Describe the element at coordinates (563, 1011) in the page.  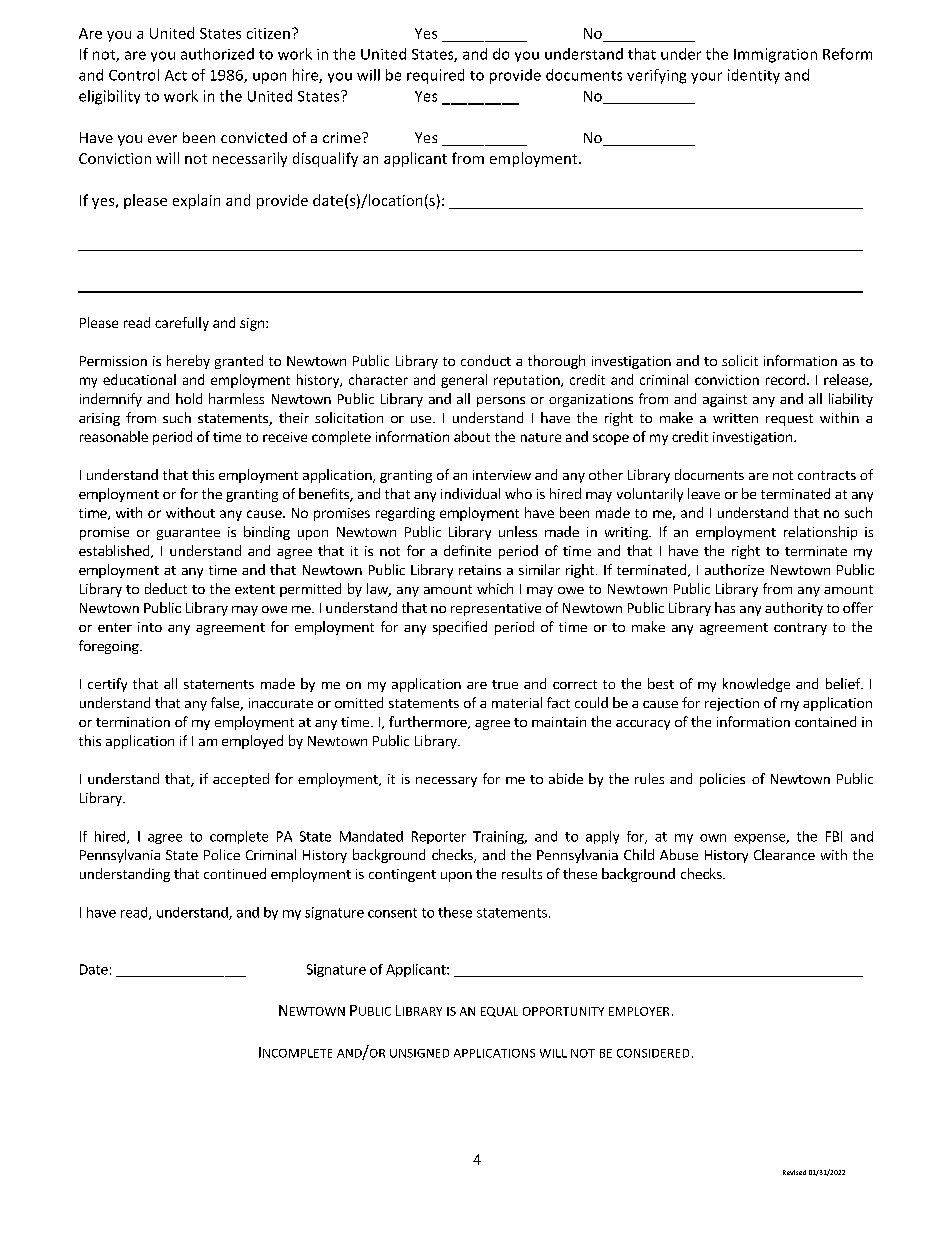
I see `OPPORTUNITY` at that location.
